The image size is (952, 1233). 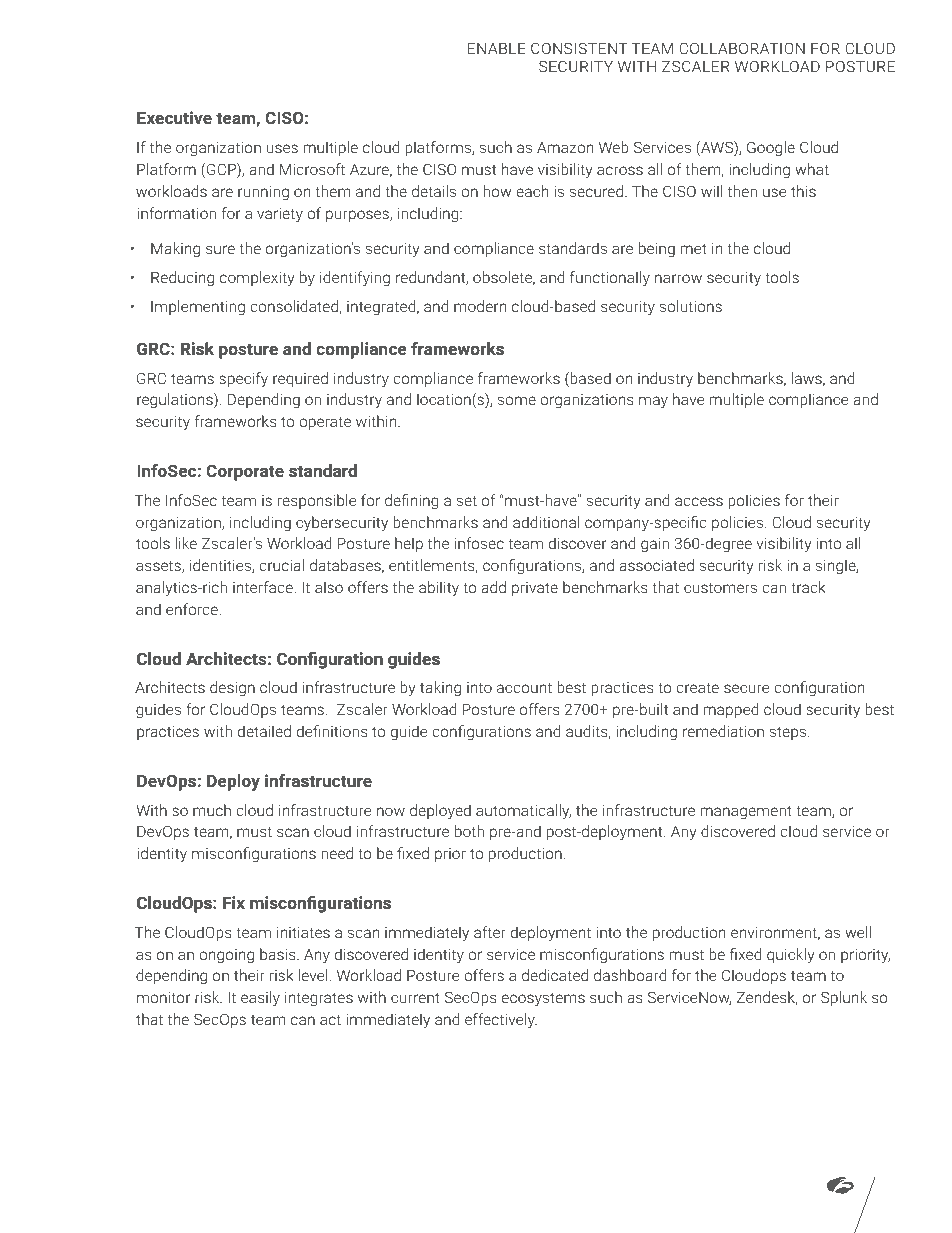 What do you see at coordinates (543, 999) in the page?
I see `ecosystems` at bounding box center [543, 999].
